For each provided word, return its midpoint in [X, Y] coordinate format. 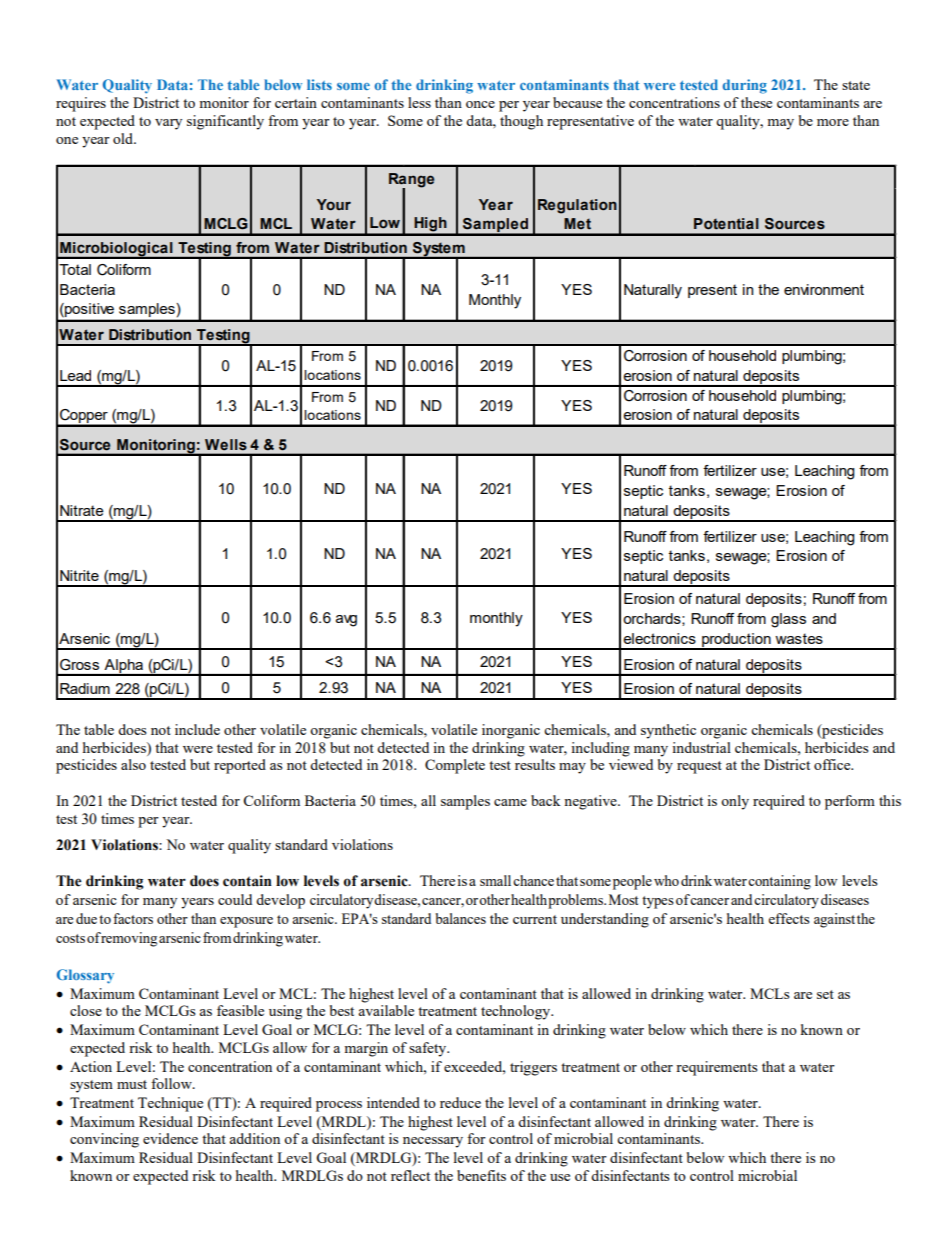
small [495, 880]
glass [788, 620]
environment [824, 289]
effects [789, 918]
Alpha [123, 667]
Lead [75, 375]
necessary [433, 1142]
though [521, 122]
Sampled [495, 226]
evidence [170, 1138]
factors [133, 918]
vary [168, 124]
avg [346, 621]
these [756, 102]
